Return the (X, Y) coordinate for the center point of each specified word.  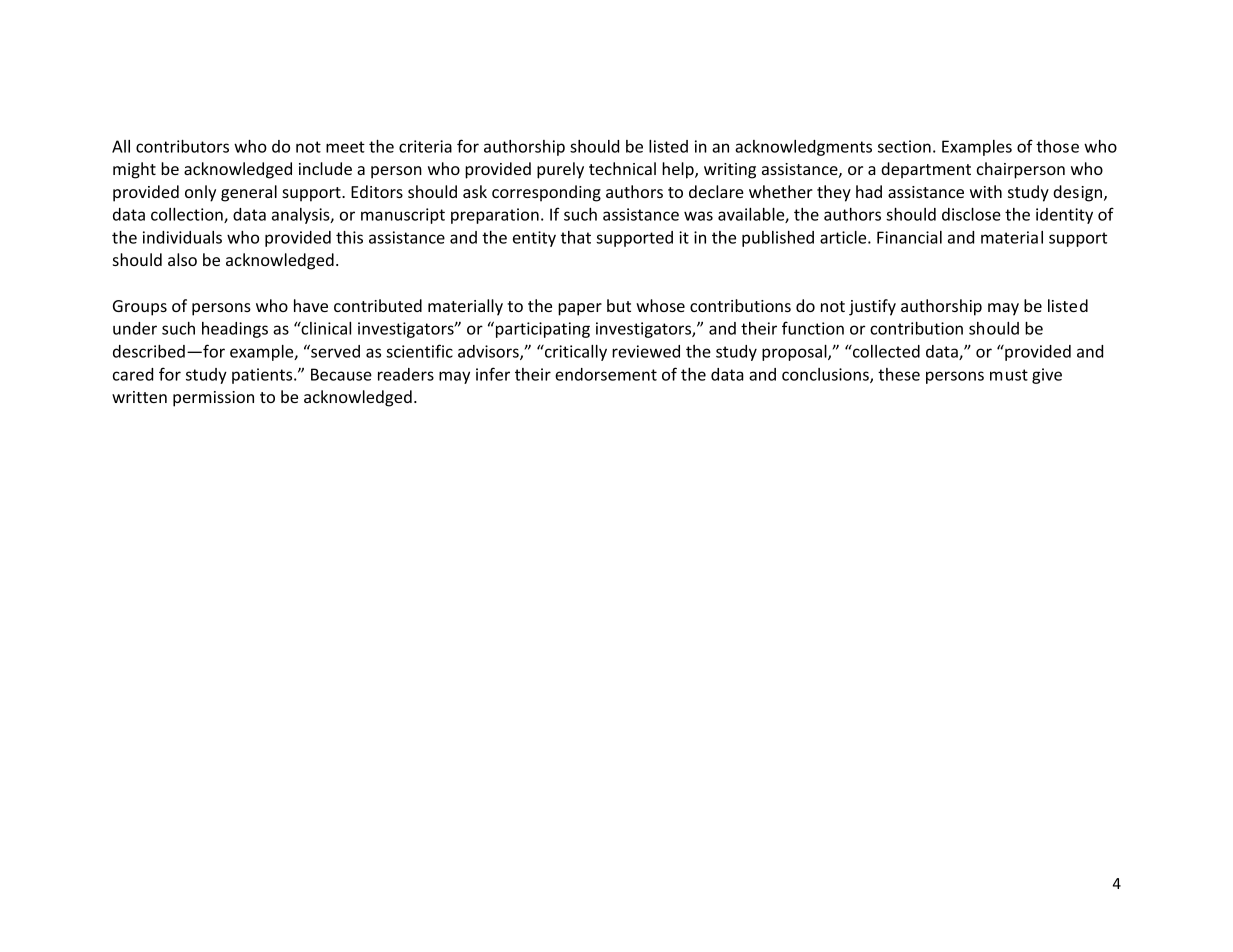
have (311, 305)
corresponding (546, 193)
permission (213, 399)
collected (885, 351)
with (986, 191)
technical (622, 168)
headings (235, 330)
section (904, 146)
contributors (182, 146)
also (182, 259)
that (576, 237)
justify (872, 307)
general (249, 193)
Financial (909, 237)
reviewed (646, 351)
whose (660, 305)
